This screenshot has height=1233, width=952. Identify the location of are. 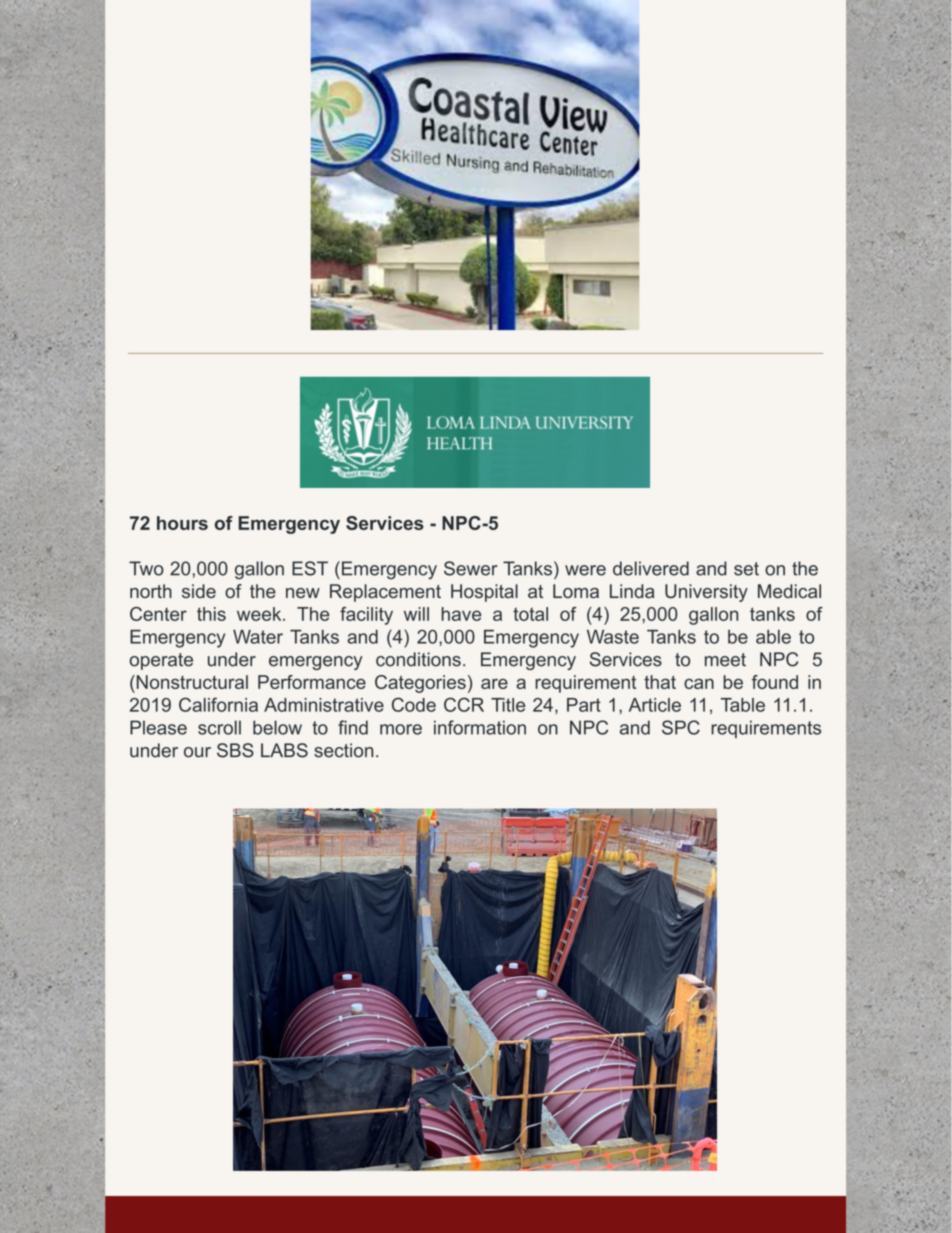
(494, 683).
